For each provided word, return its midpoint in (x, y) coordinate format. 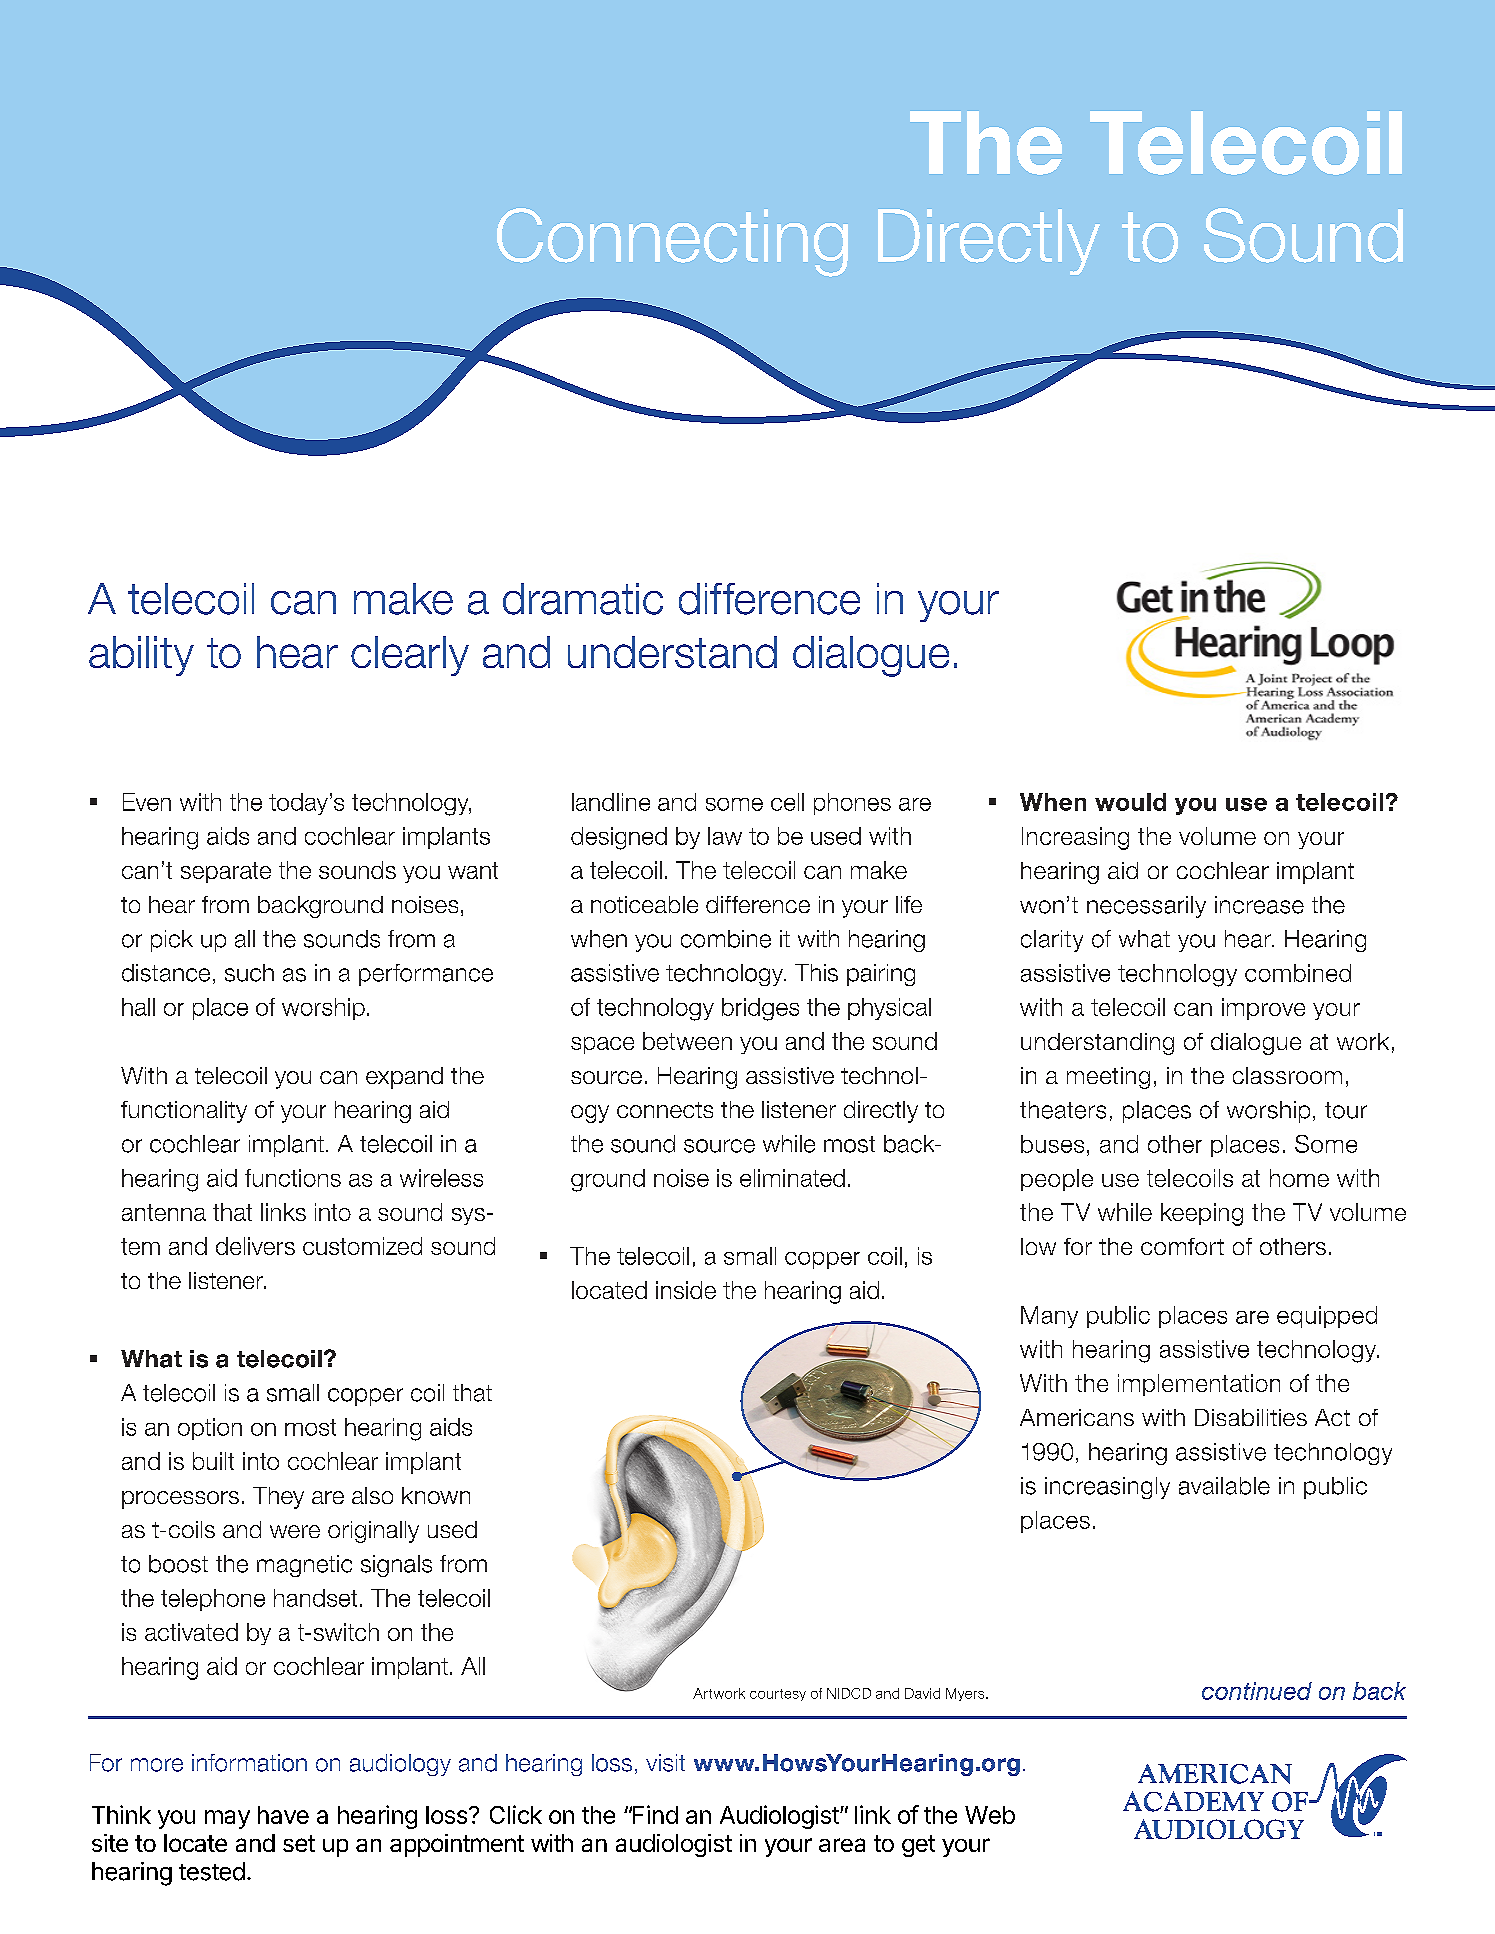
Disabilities (1251, 1417)
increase (1259, 905)
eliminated (792, 1178)
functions (293, 1178)
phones (852, 804)
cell (787, 802)
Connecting (672, 242)
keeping (1202, 1214)
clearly (410, 656)
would (1130, 802)
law (725, 836)
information (249, 1763)
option (210, 1429)
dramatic (583, 599)
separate (226, 872)
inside (686, 1290)
